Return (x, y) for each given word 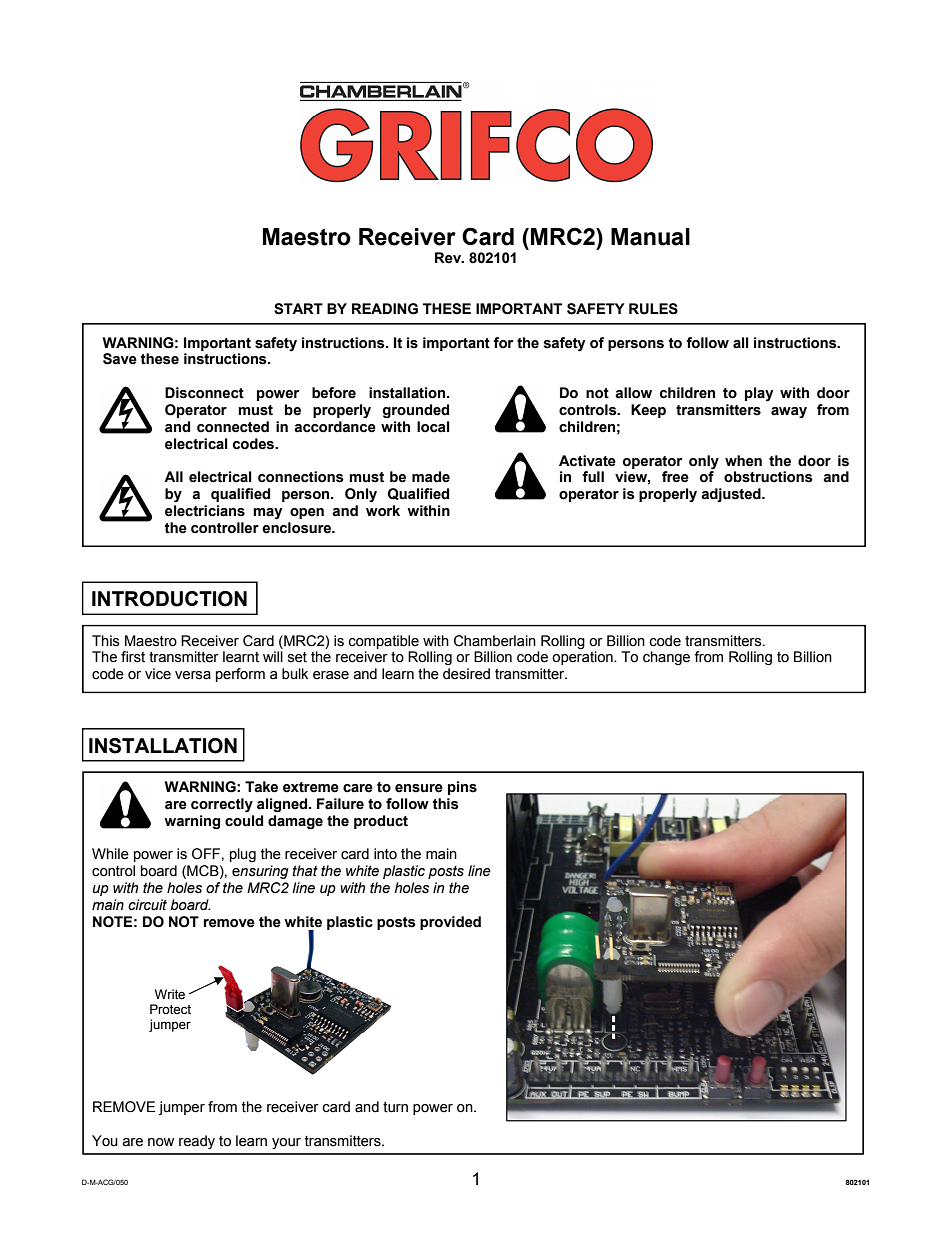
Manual (650, 237)
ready (197, 1142)
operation (583, 657)
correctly (222, 805)
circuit (147, 905)
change (666, 658)
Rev (449, 258)
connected (233, 427)
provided (450, 923)
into (385, 854)
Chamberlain (495, 641)
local (433, 427)
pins (462, 788)
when (743, 461)
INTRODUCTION (169, 599)
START (298, 309)
